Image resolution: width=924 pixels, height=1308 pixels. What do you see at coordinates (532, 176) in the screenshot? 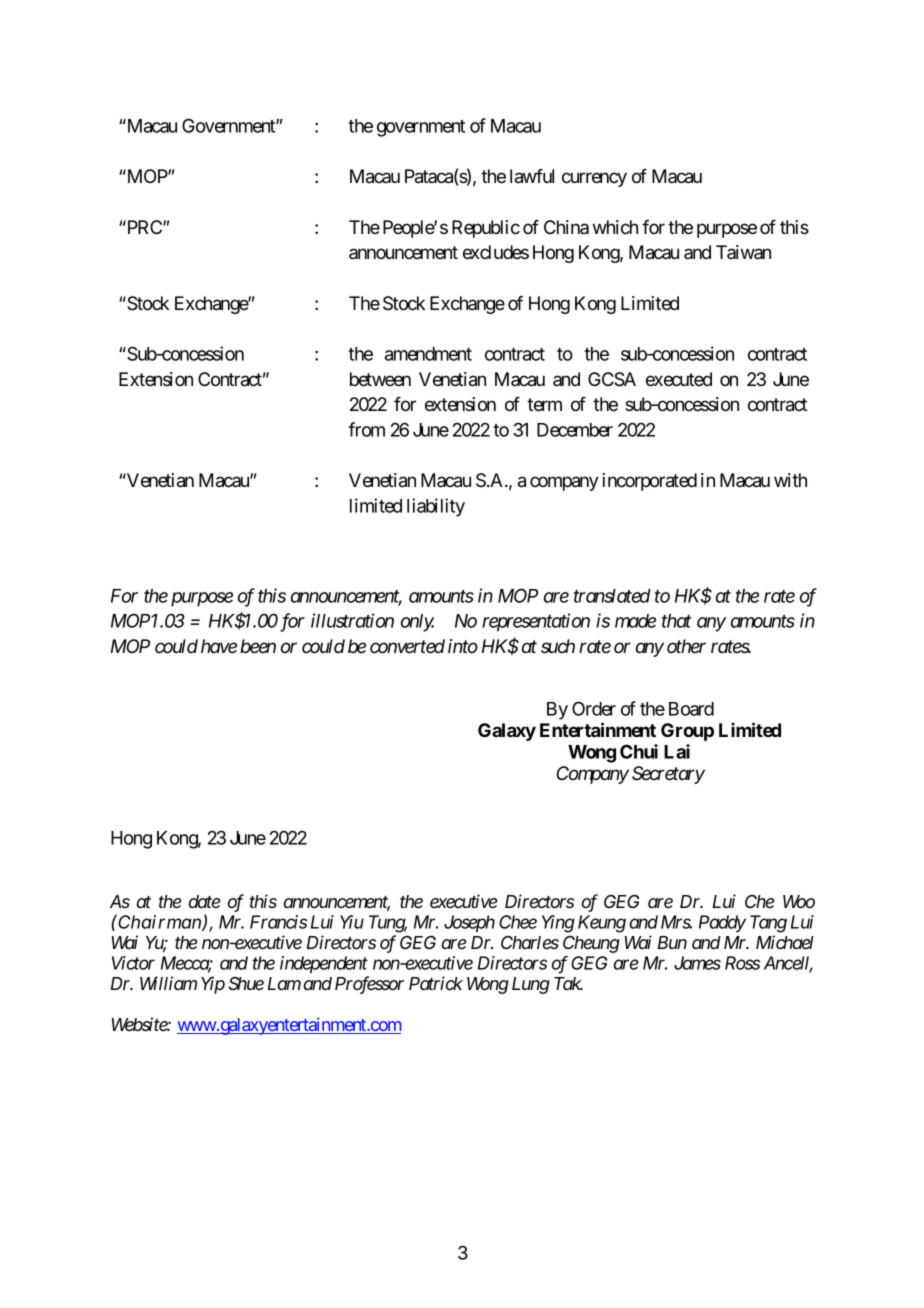
I see `lawful` at bounding box center [532, 176].
